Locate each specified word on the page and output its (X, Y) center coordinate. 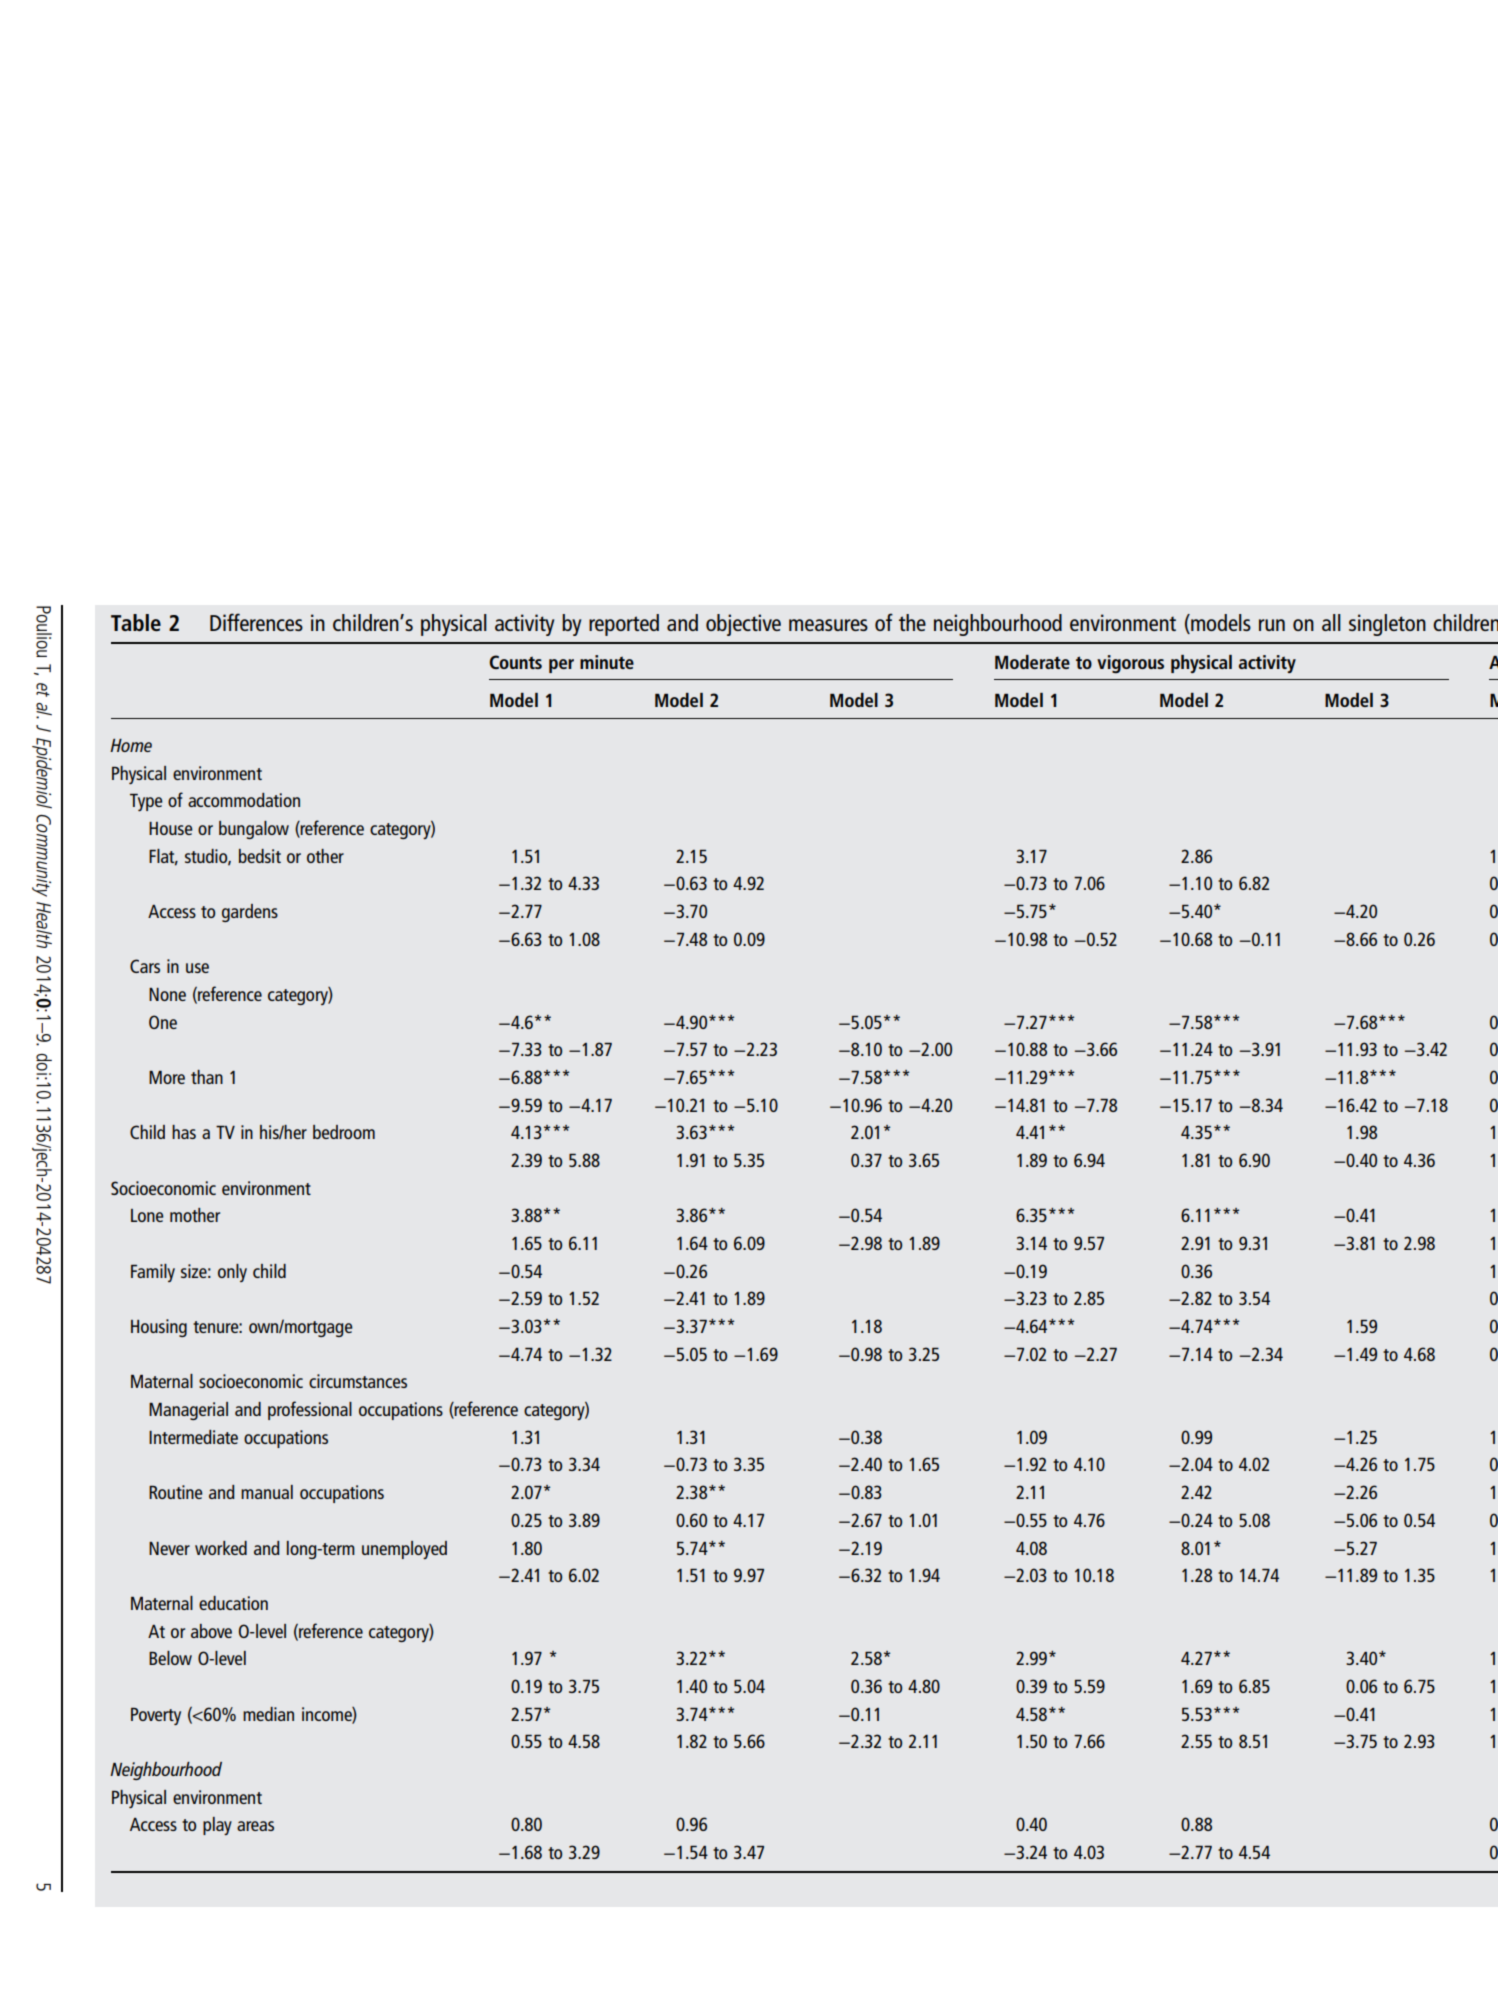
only (232, 1273)
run (1272, 625)
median (268, 1714)
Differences (256, 622)
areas (255, 1826)
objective (743, 625)
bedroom (344, 1132)
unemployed (404, 1550)
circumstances (358, 1381)
